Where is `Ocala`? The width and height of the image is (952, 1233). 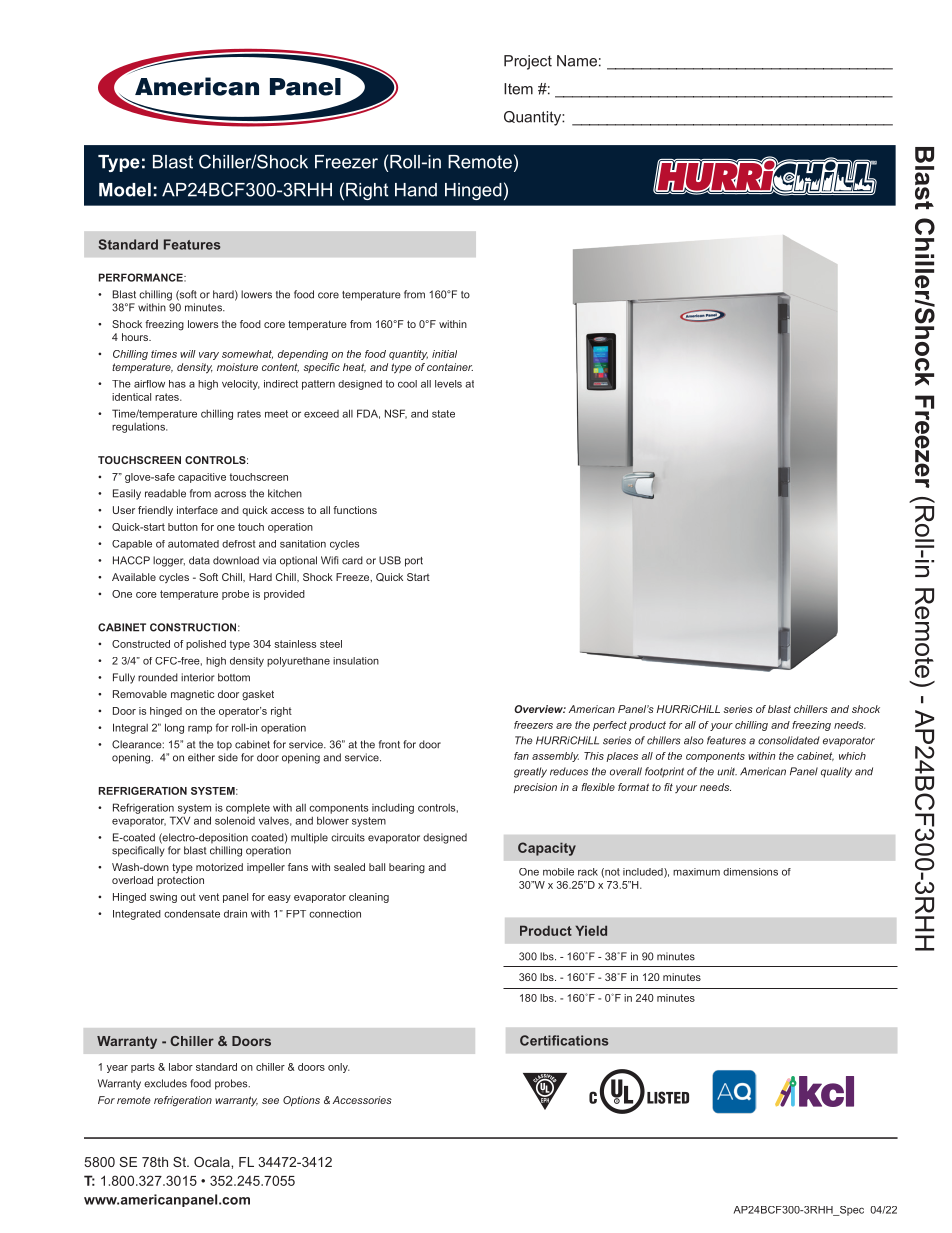 Ocala is located at coordinates (213, 1162).
